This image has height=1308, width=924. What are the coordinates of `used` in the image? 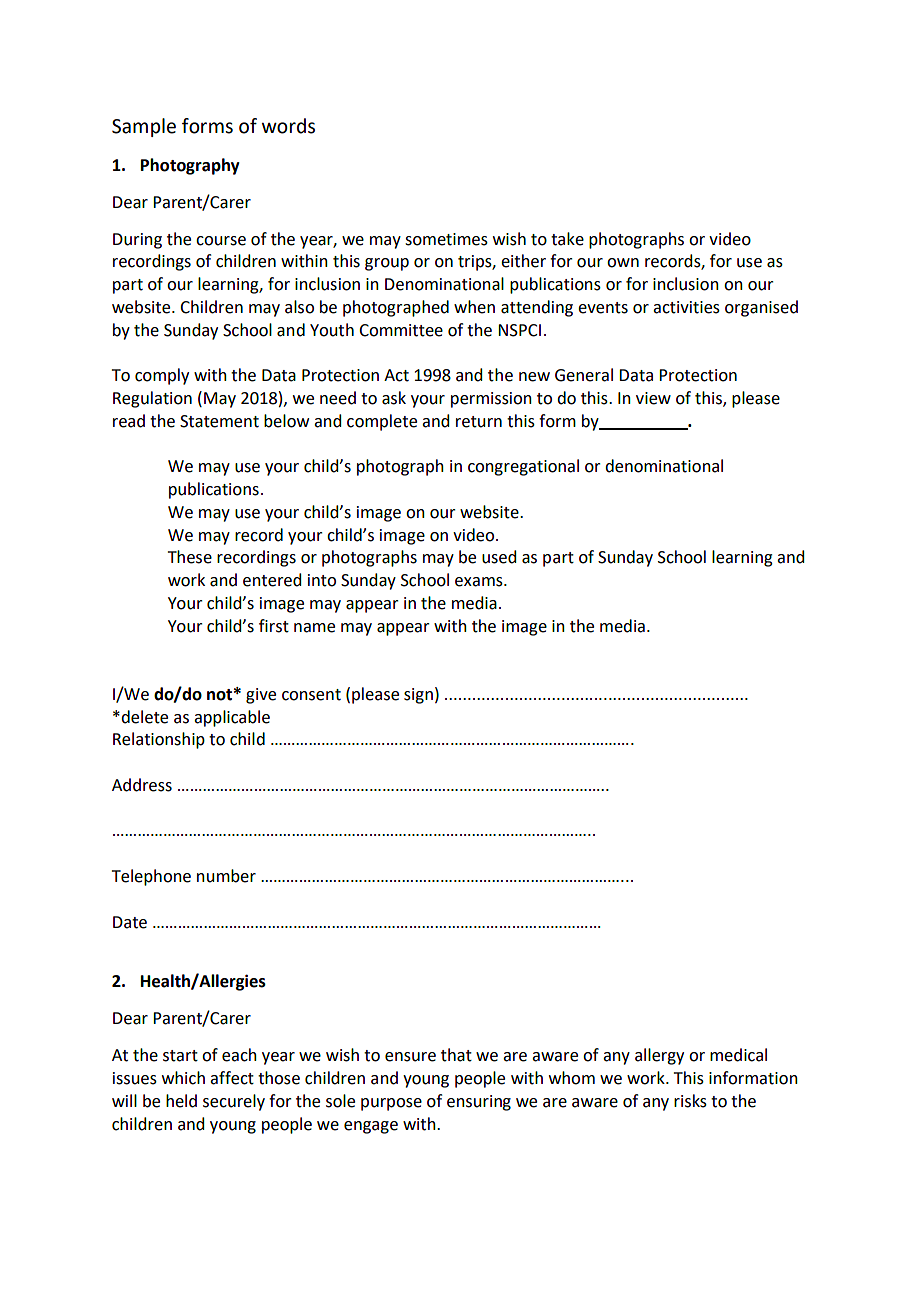 It's located at (499, 557).
